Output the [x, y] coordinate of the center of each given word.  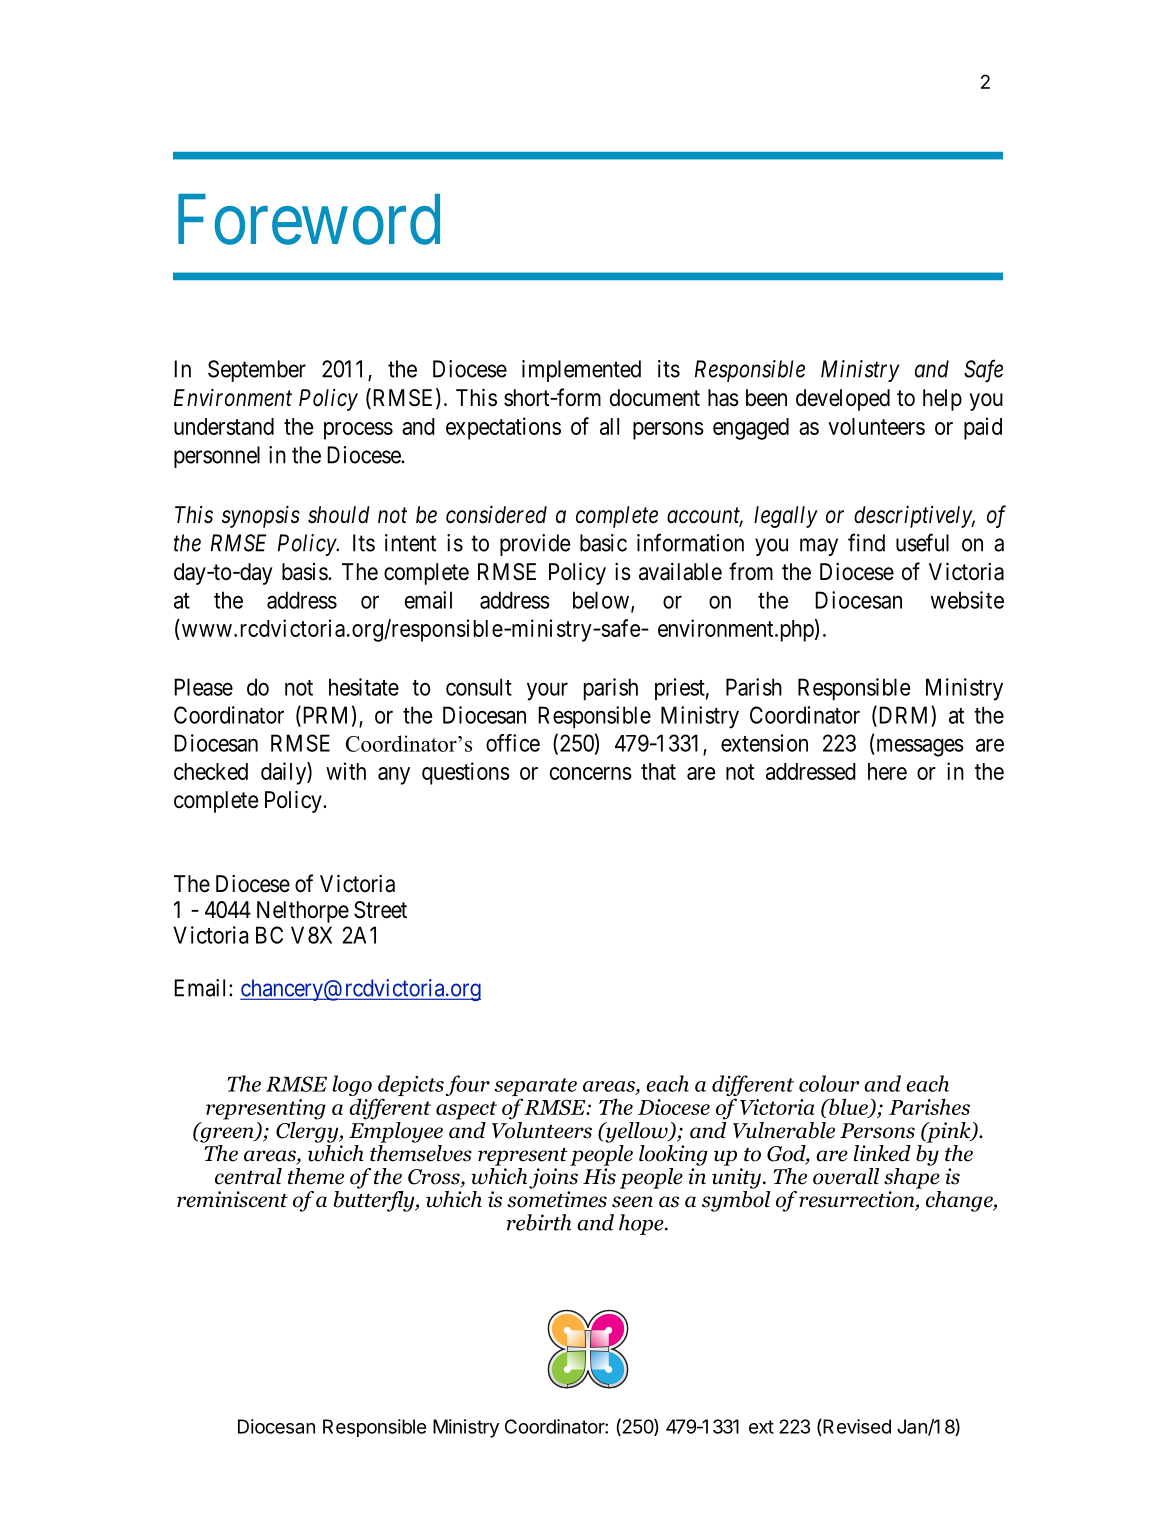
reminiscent [232, 1199]
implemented [581, 371]
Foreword [309, 219]
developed [843, 400]
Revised [856, 1427]
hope [642, 1224]
